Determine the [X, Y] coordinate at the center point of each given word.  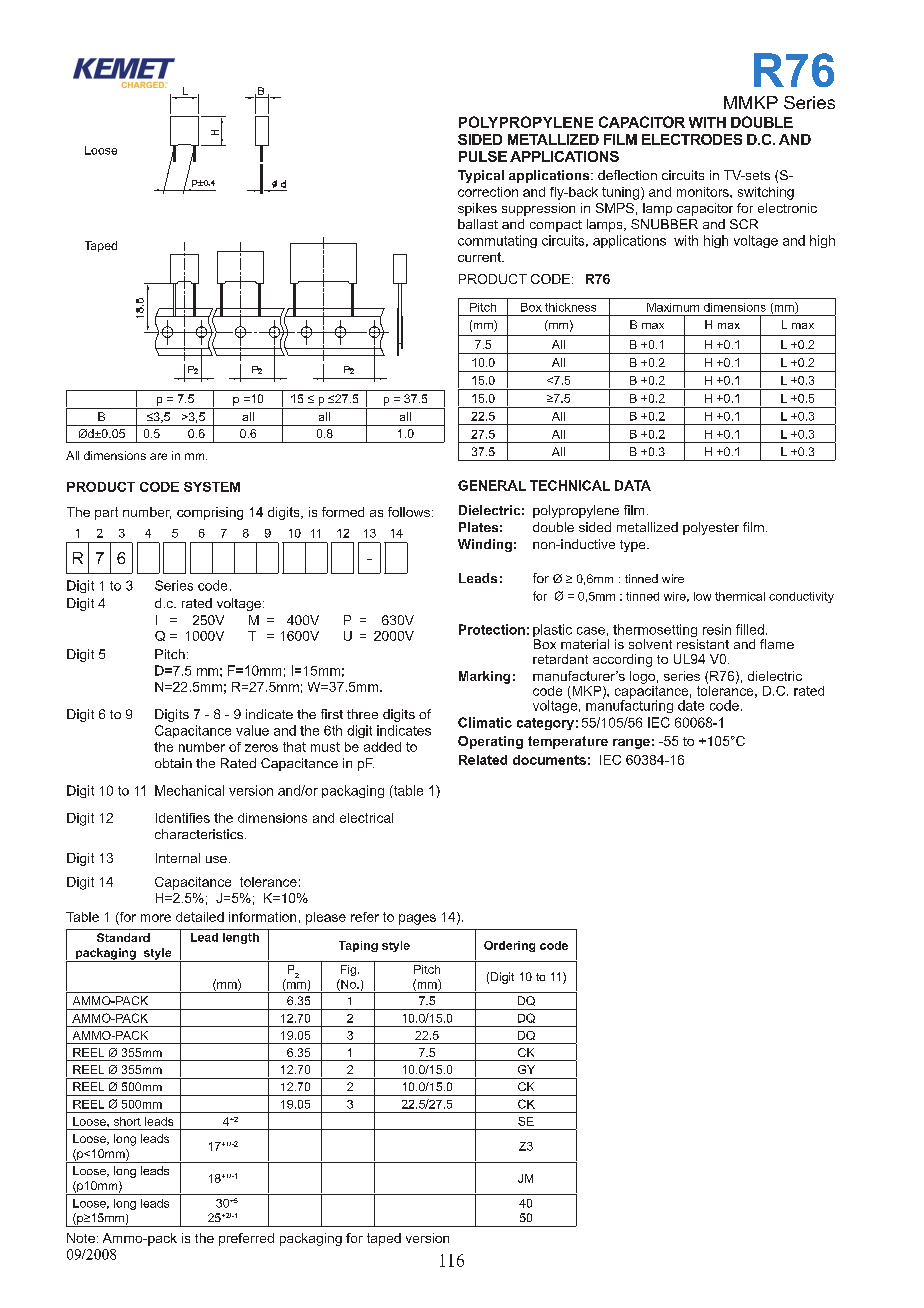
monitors [704, 192]
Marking [484, 677]
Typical [481, 176]
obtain [173, 763]
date [691, 705]
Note [81, 1238]
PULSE [483, 156]
